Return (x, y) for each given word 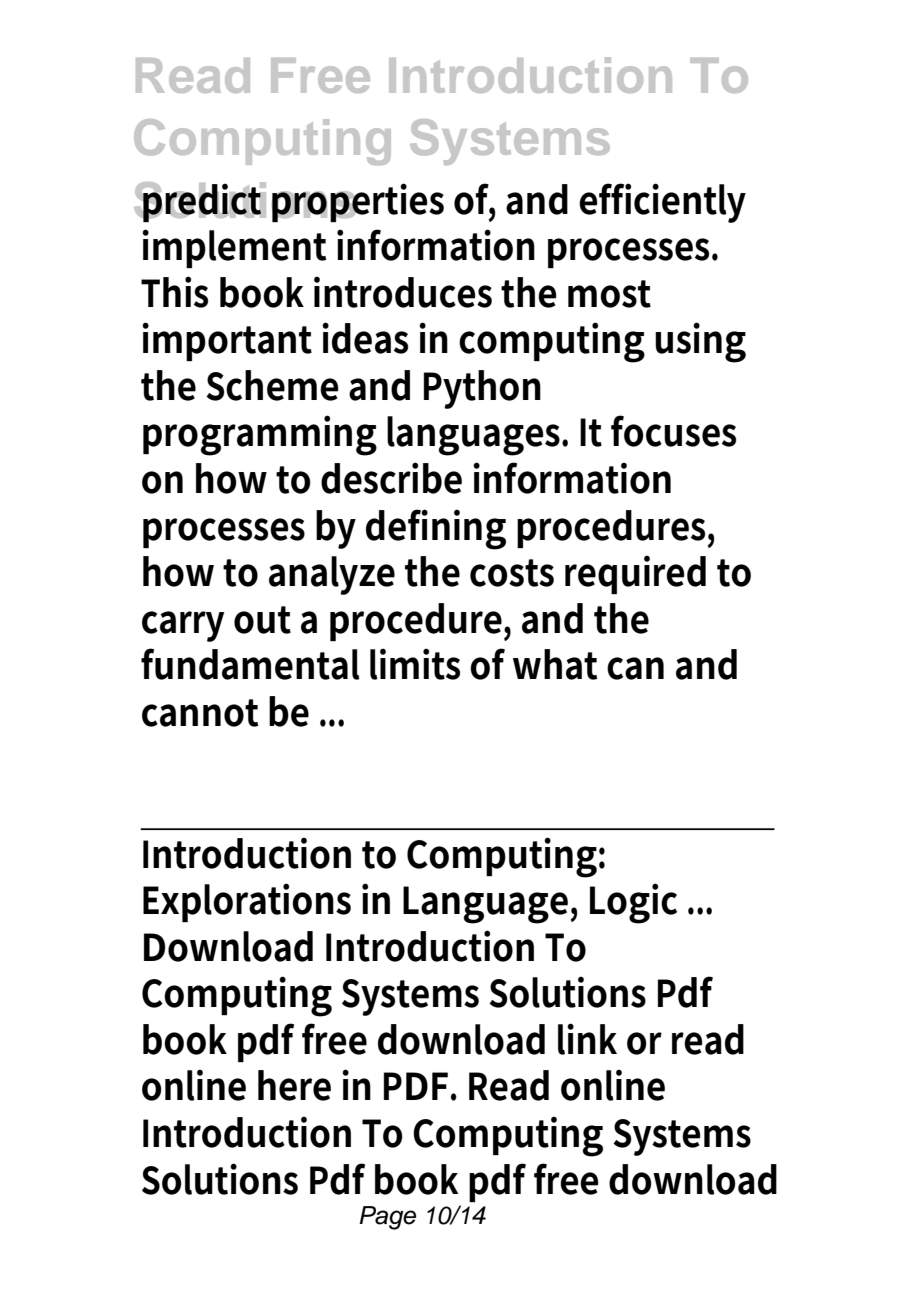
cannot (200, 713)
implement (234, 248)
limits (415, 664)
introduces (403, 292)
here (294, 1085)
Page (387, 1218)
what (555, 664)
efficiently (662, 203)
